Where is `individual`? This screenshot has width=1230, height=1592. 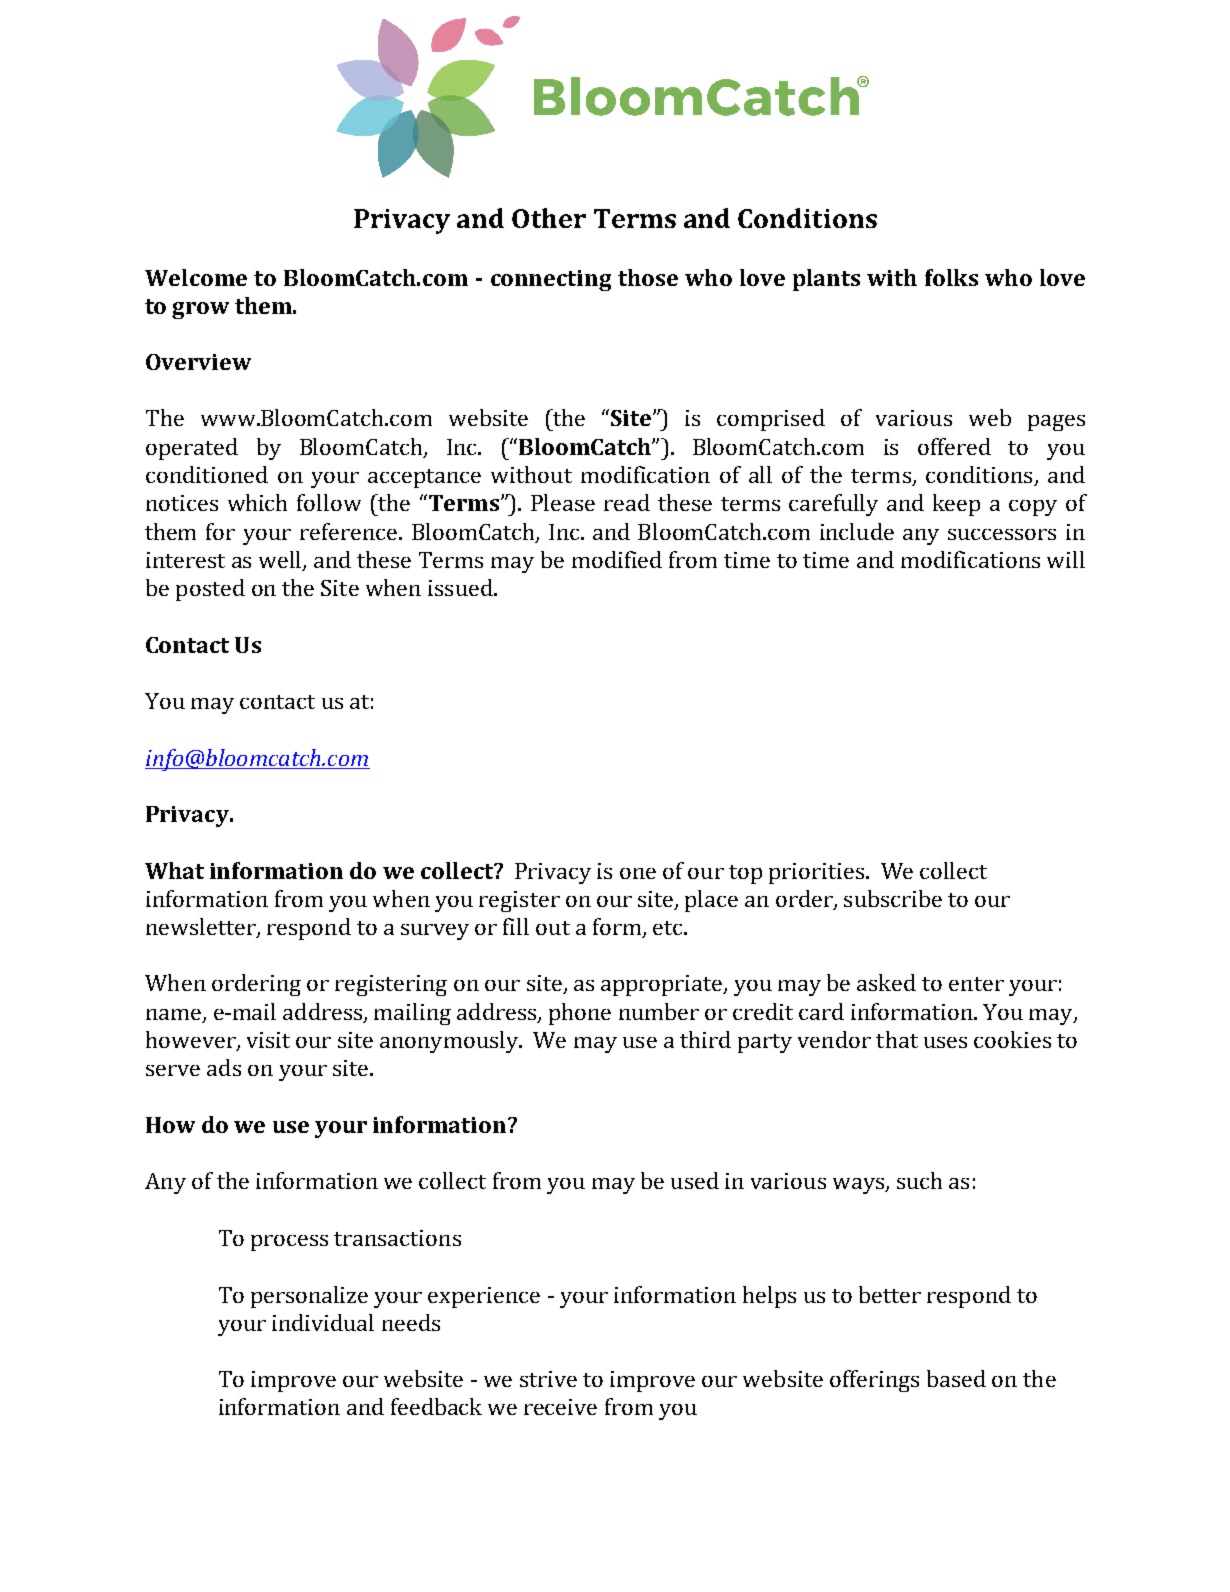
individual is located at coordinates (323, 1322).
